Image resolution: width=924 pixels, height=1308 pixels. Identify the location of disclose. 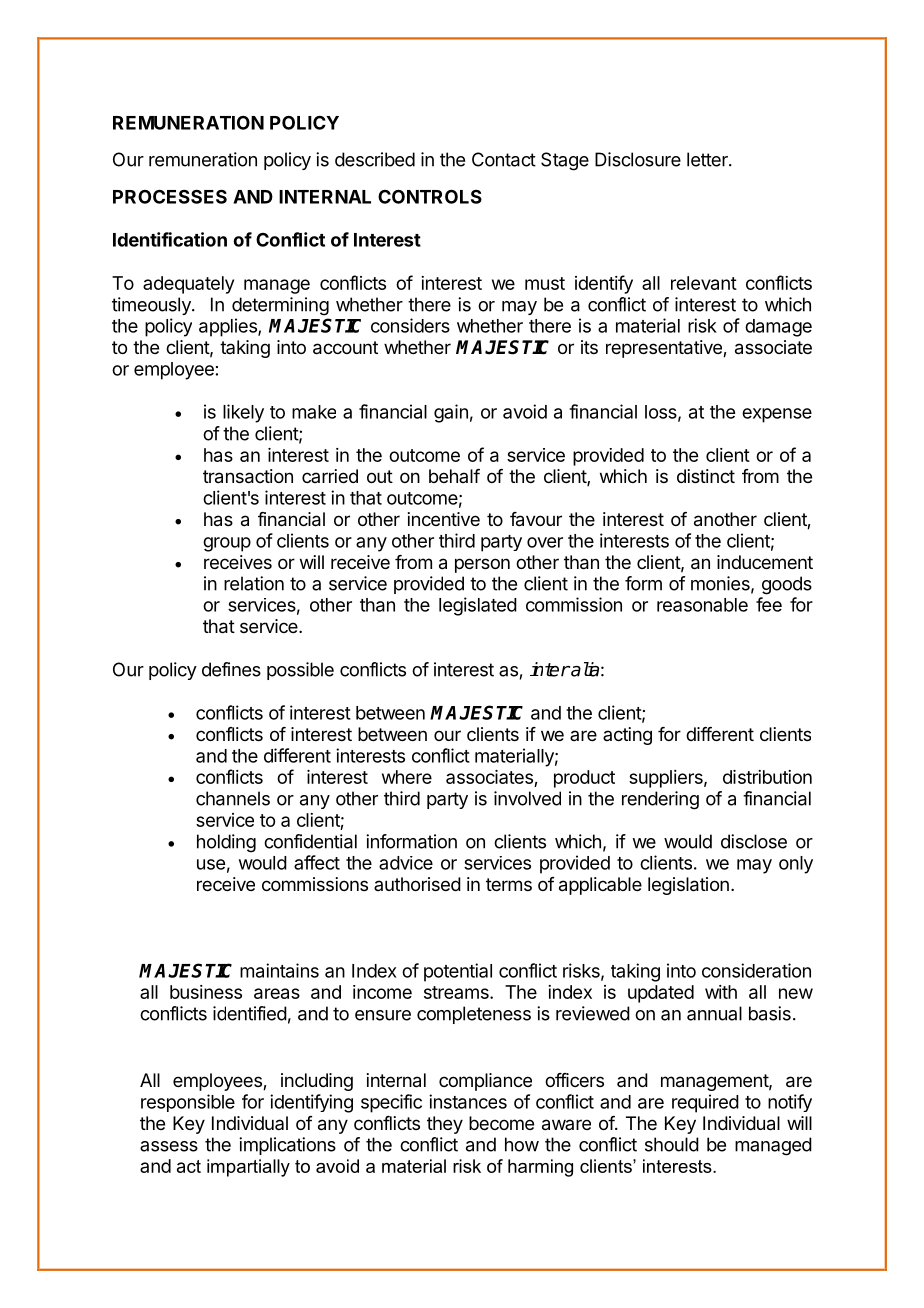
(754, 841).
